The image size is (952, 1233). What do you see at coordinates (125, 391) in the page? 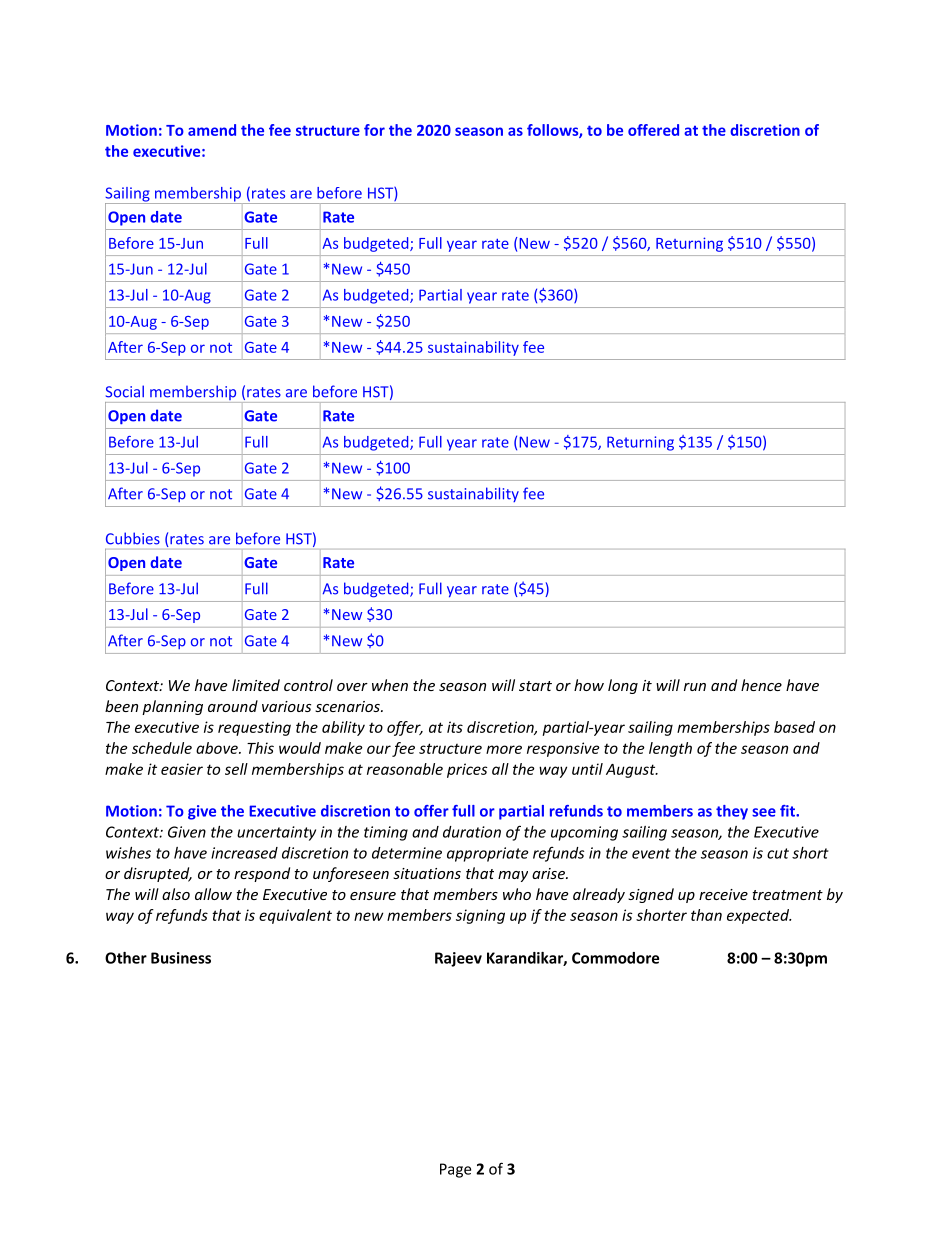
I see `Social` at bounding box center [125, 391].
